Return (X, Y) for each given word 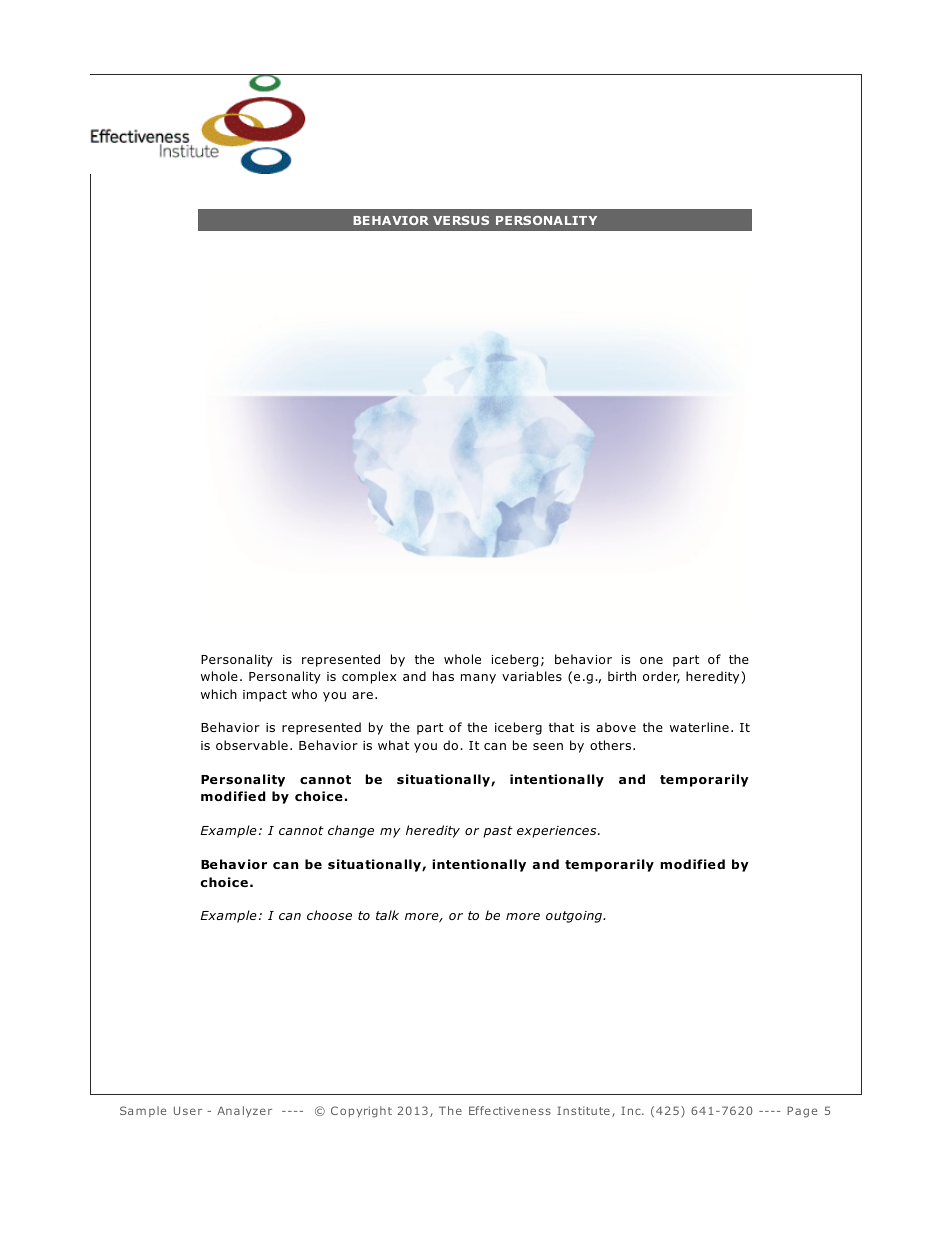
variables (532, 676)
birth (622, 676)
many (478, 679)
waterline (699, 727)
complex (369, 677)
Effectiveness (510, 1110)
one (651, 660)
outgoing (575, 917)
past (498, 832)
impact (265, 696)
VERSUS (461, 220)
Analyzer (244, 1111)
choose (329, 915)
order (661, 677)
